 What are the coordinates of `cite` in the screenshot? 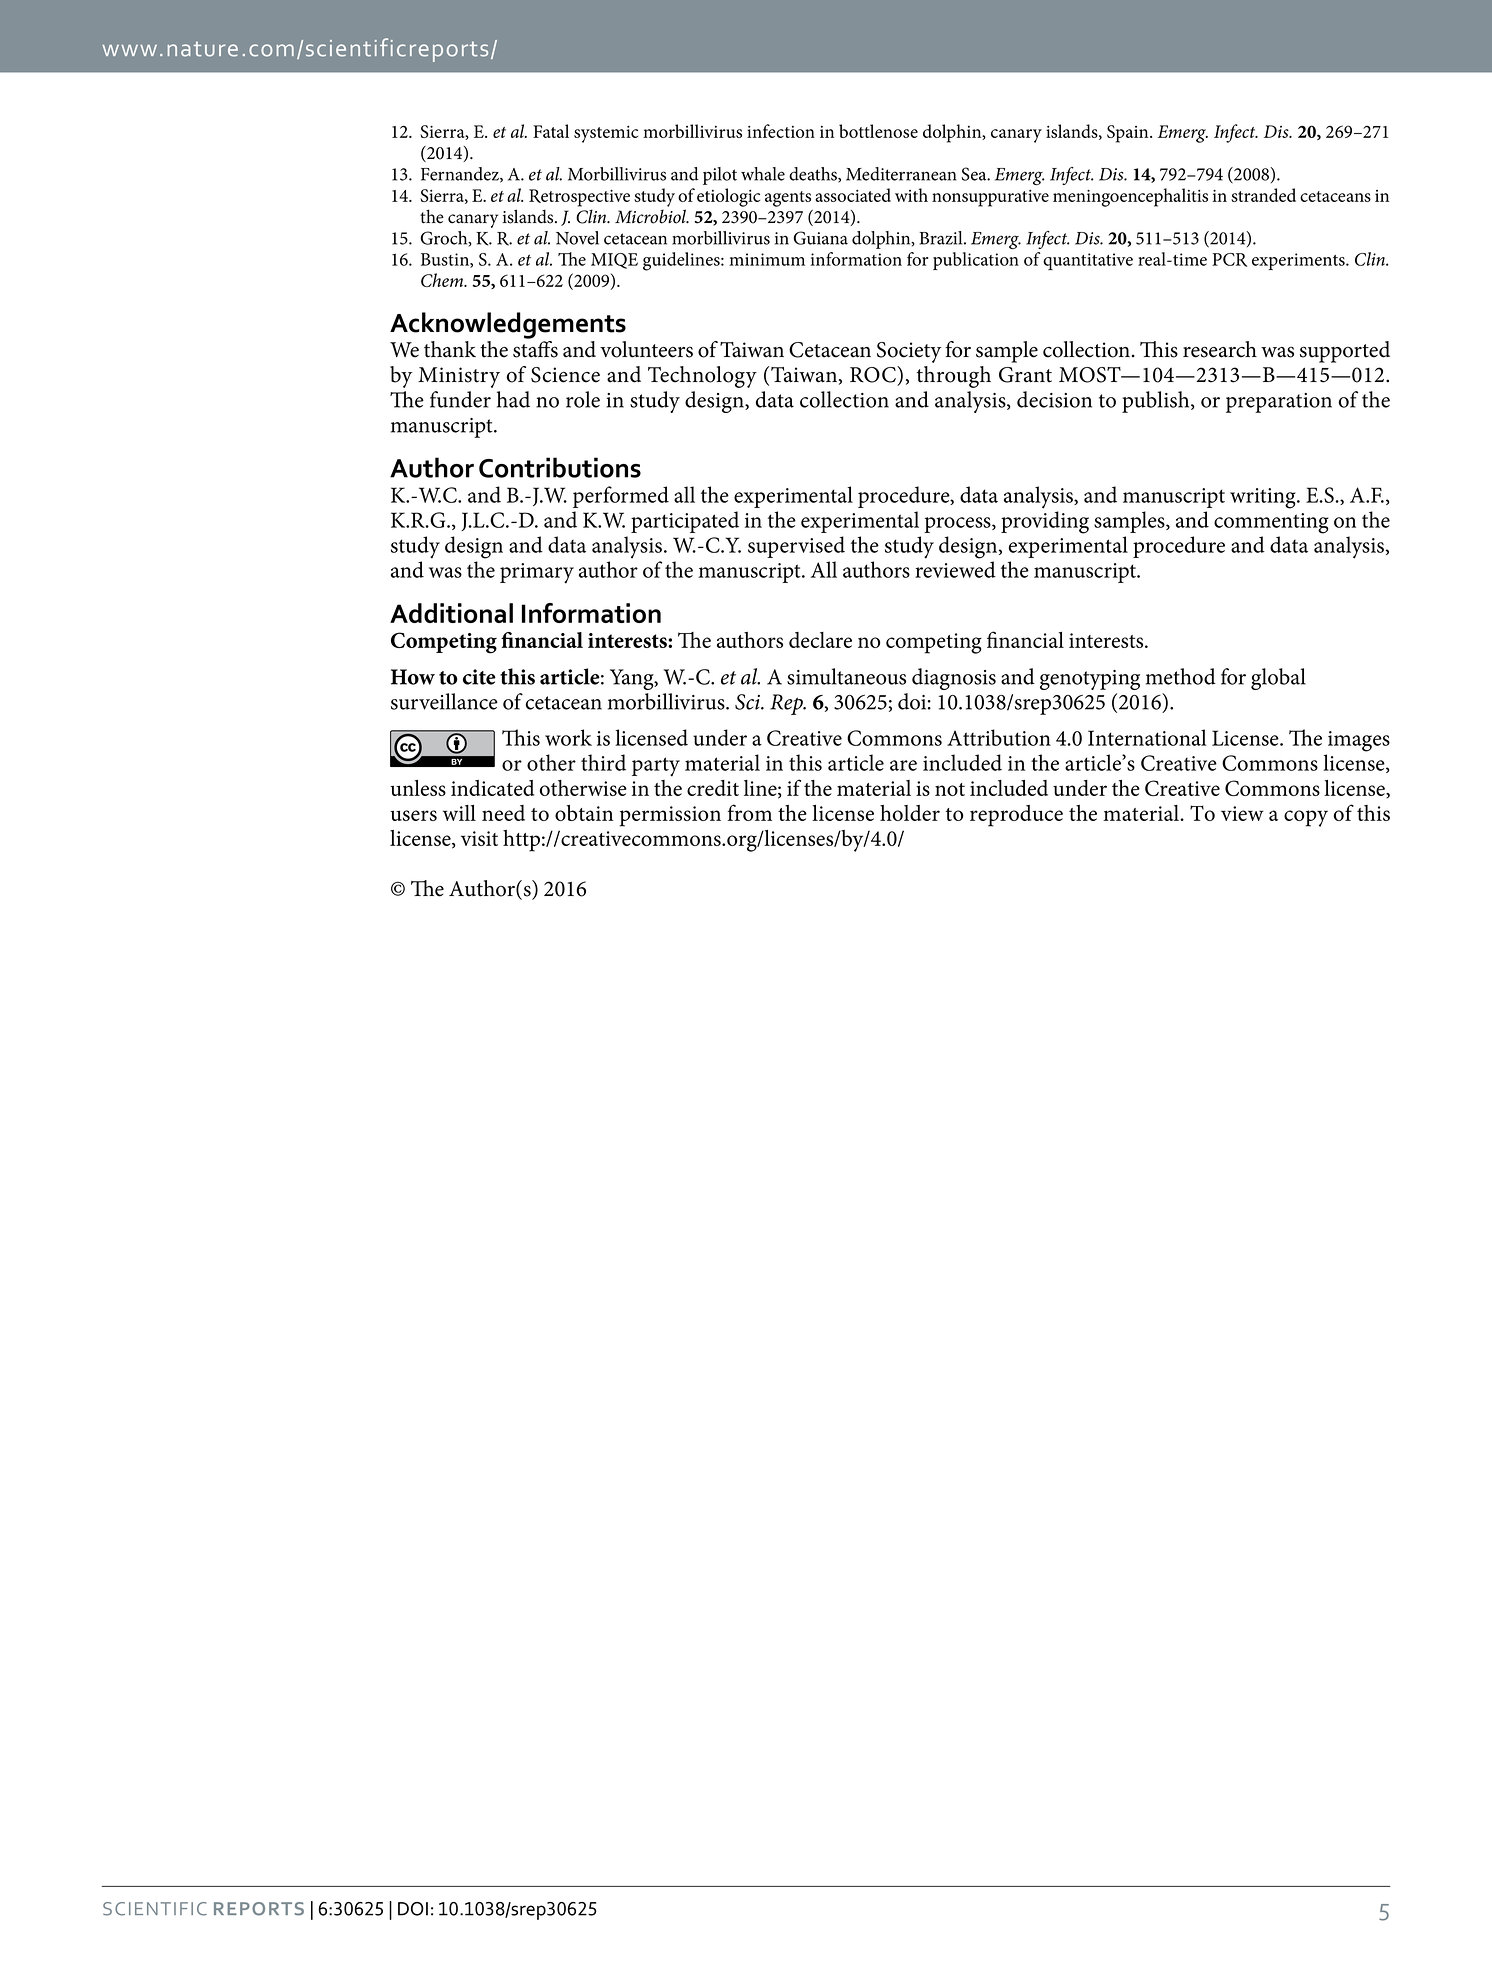 It's located at (479, 677).
